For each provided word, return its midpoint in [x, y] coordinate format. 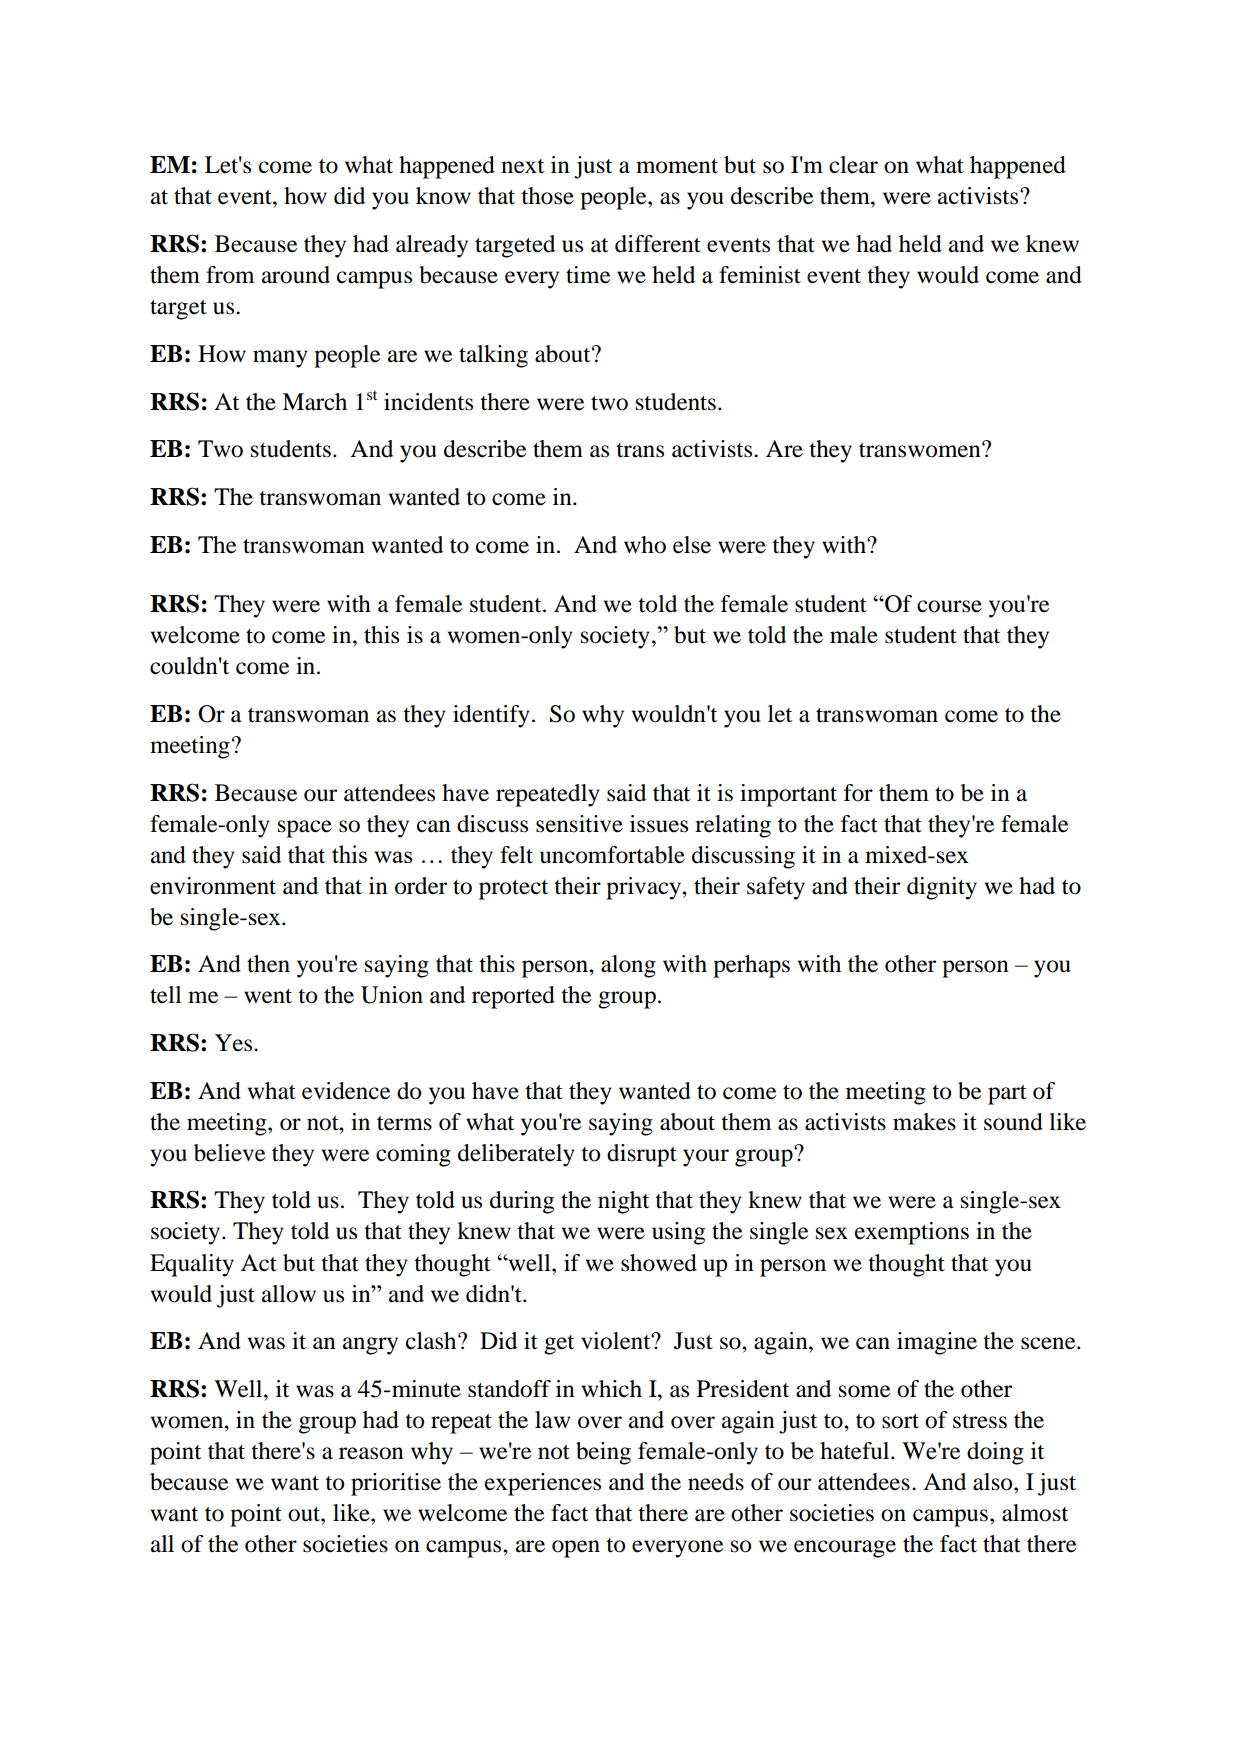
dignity [942, 888]
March [314, 402]
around [296, 275]
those [547, 196]
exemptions [912, 1233]
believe [230, 1153]
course [949, 606]
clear [853, 165]
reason [371, 1453]
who [645, 545]
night [623, 1202]
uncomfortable [612, 855]
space [305, 829]
